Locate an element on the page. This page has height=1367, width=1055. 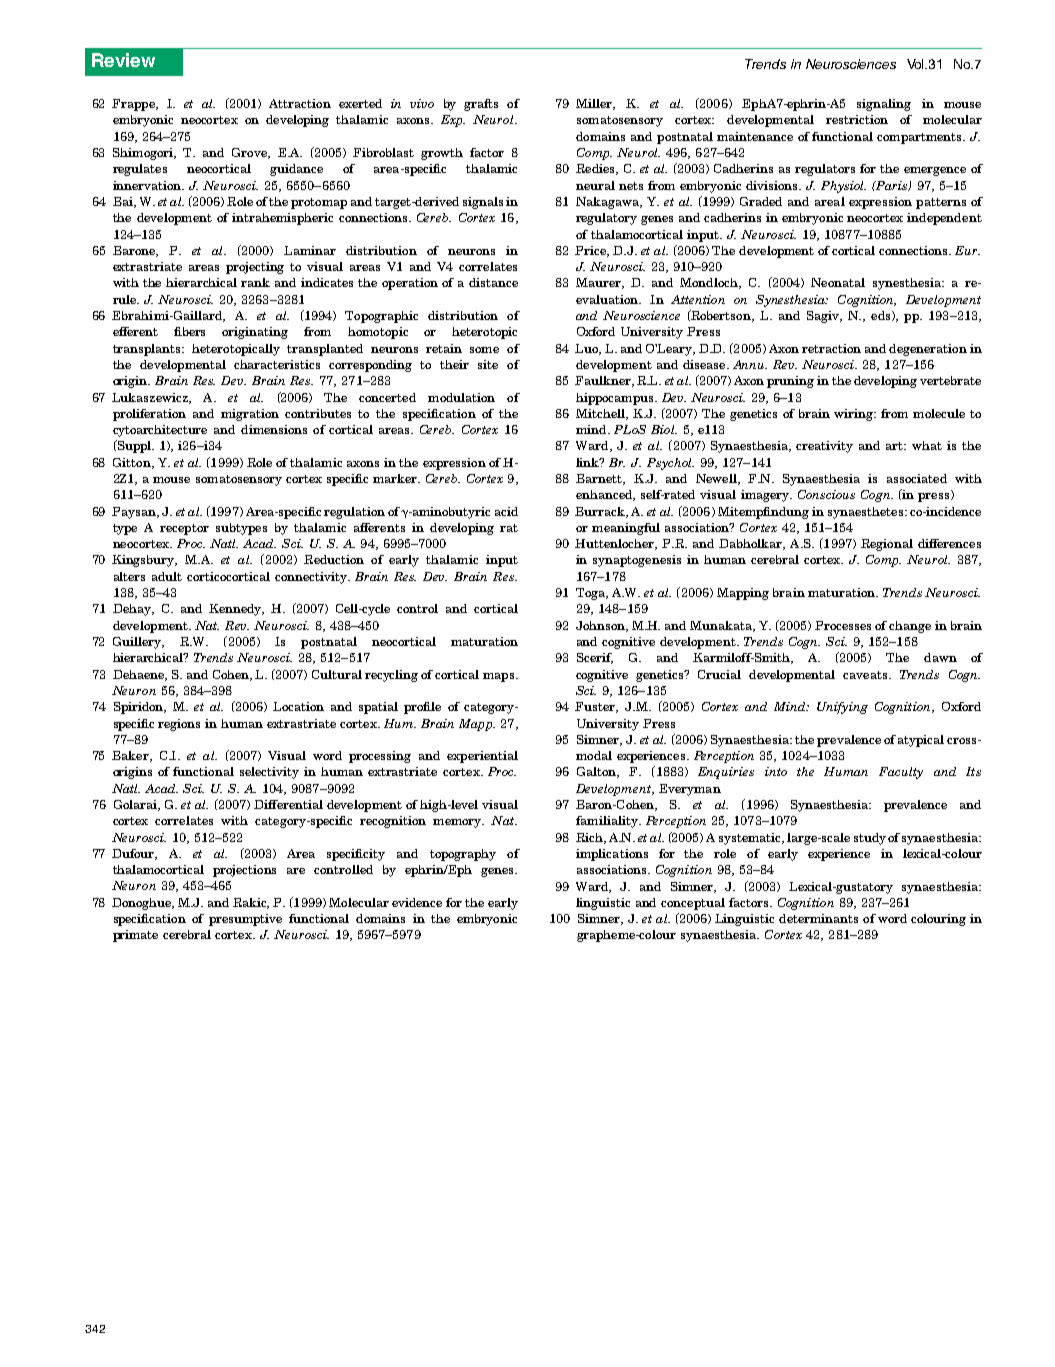
retraction is located at coordinates (831, 348).
